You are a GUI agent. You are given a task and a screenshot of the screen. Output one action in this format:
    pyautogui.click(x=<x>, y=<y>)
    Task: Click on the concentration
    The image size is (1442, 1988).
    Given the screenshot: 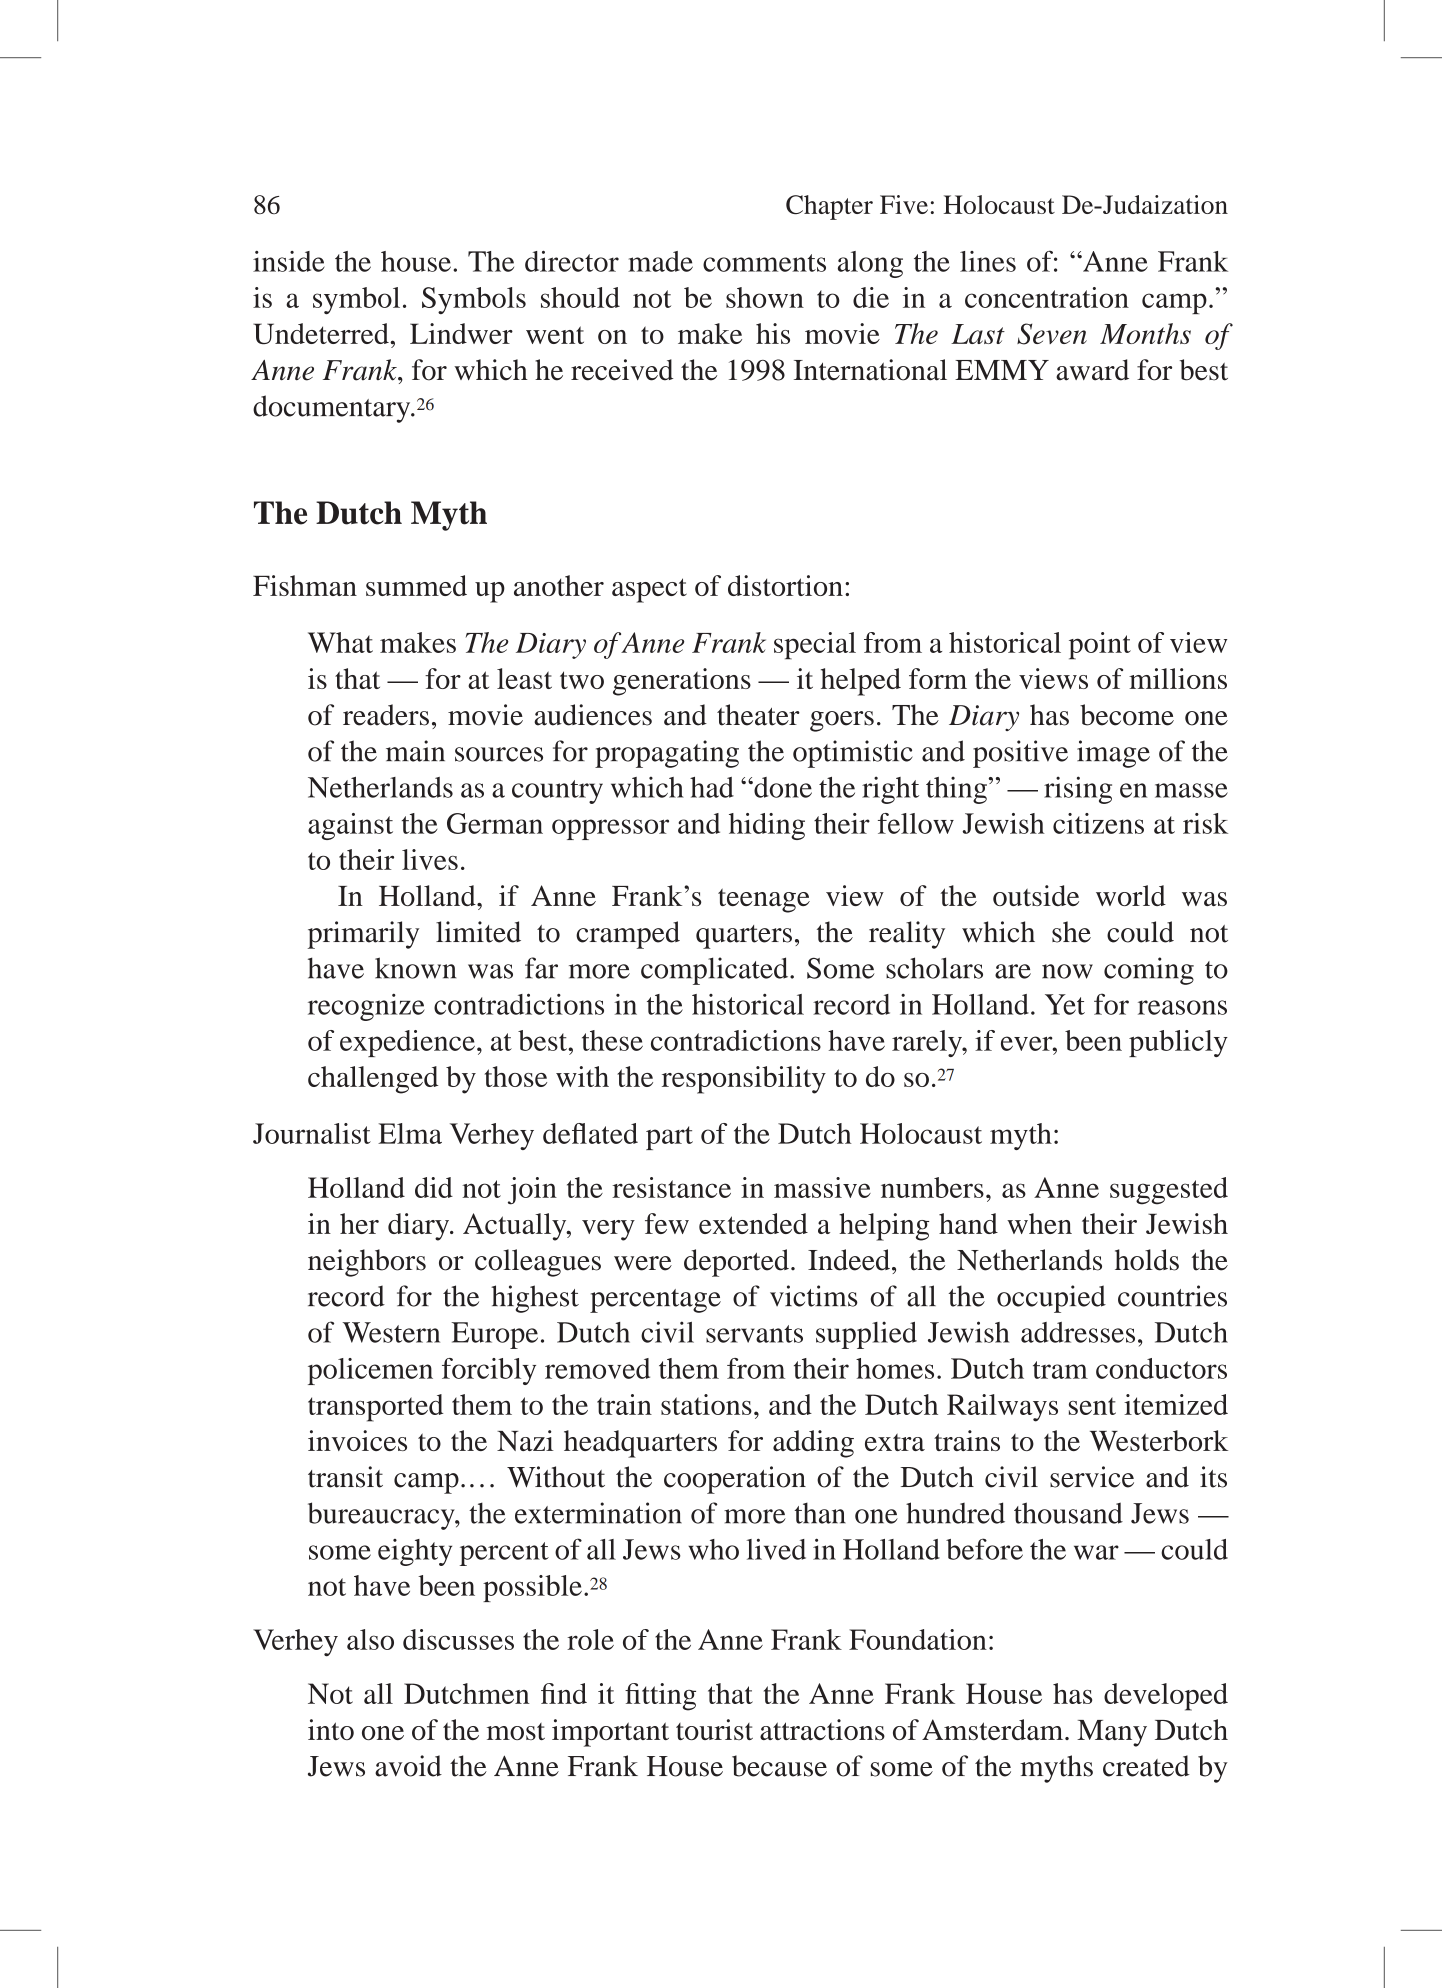 What is the action you would take?
    pyautogui.click(x=1047, y=297)
